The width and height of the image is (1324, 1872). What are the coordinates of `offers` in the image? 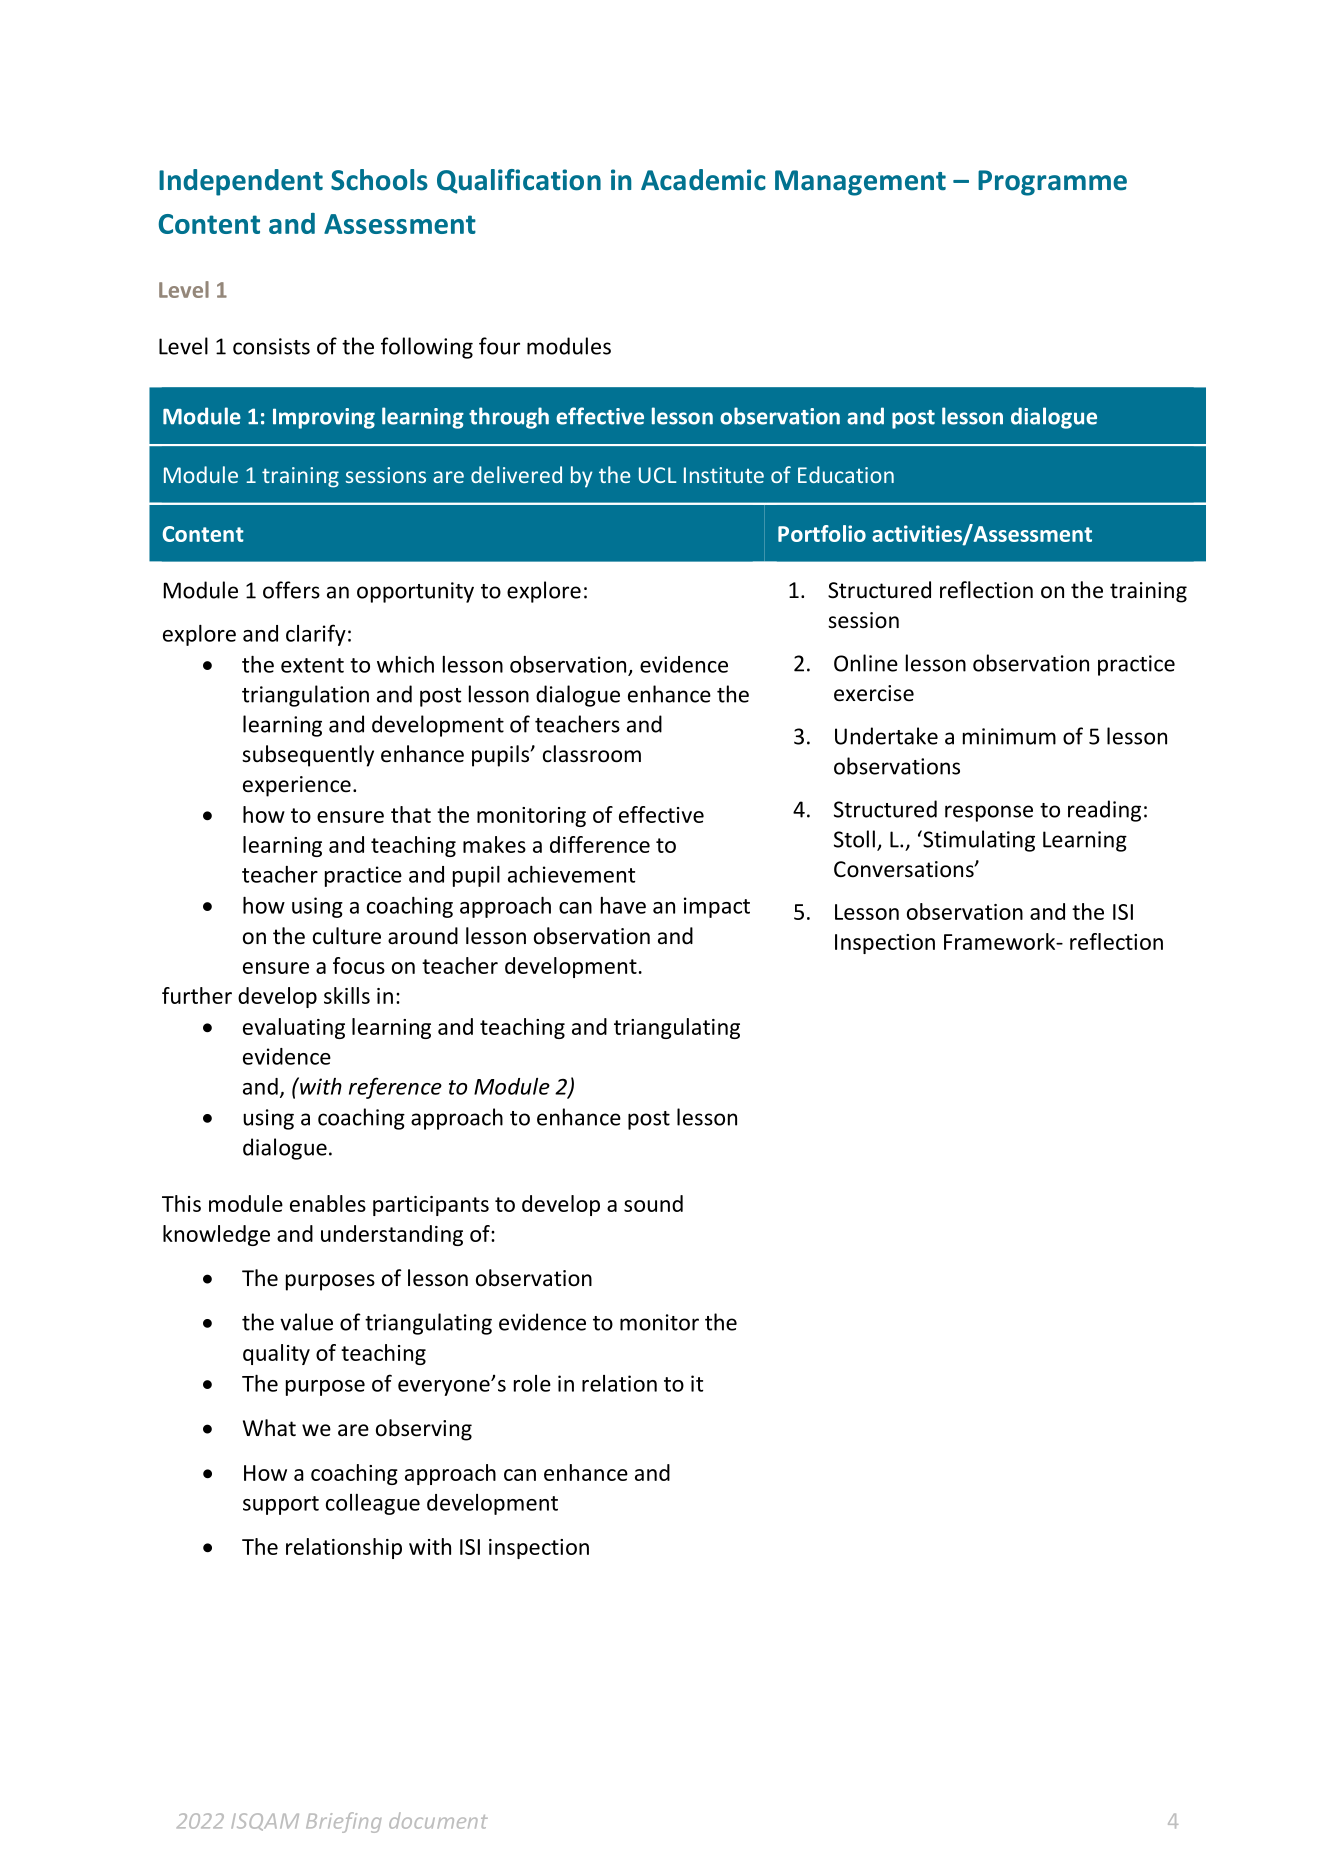 It's located at (291, 590).
